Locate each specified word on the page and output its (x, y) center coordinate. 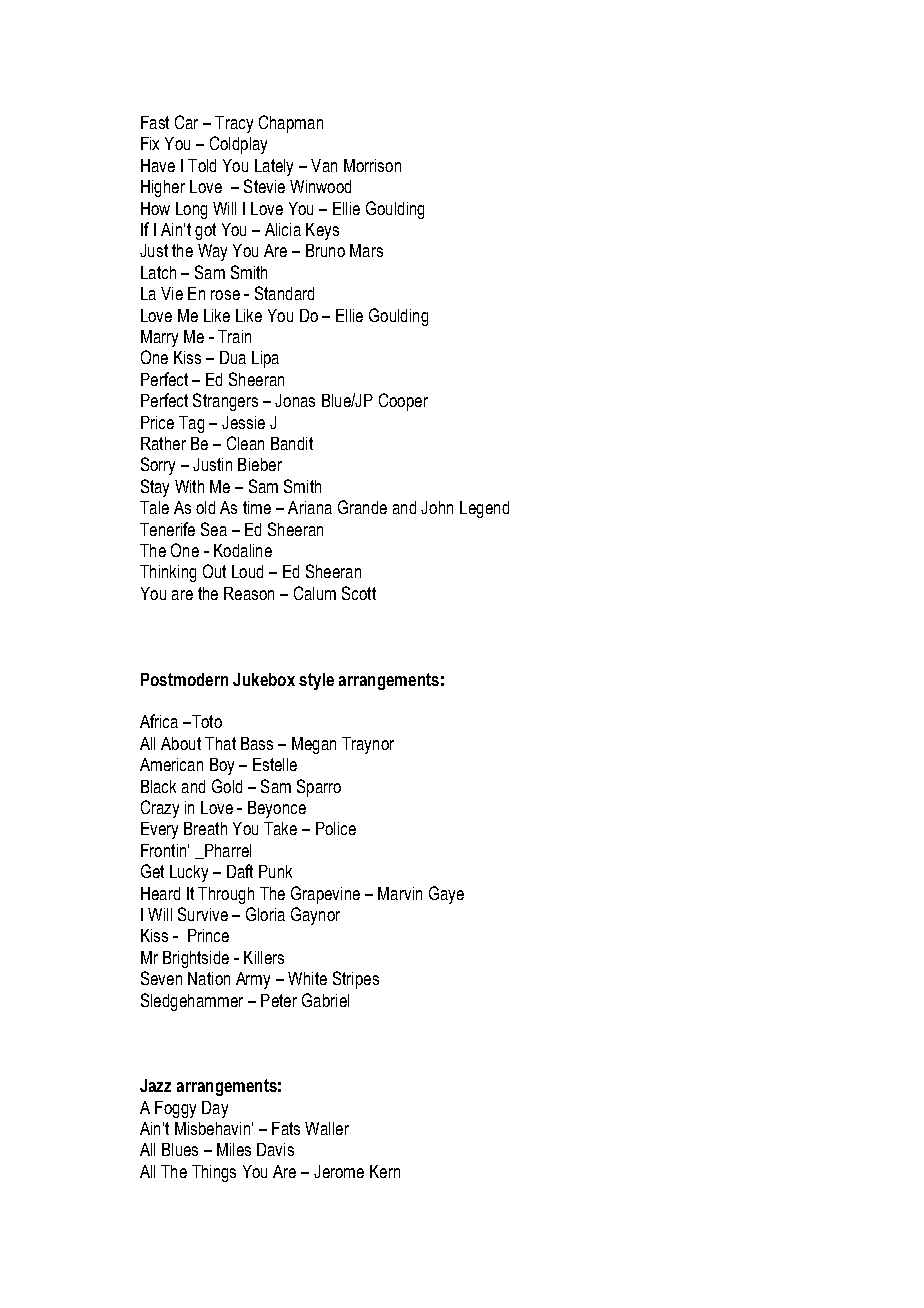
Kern (385, 1171)
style (316, 681)
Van (324, 165)
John (437, 507)
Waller (327, 1128)
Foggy (175, 1109)
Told (202, 165)
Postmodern (184, 679)
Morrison (372, 165)
